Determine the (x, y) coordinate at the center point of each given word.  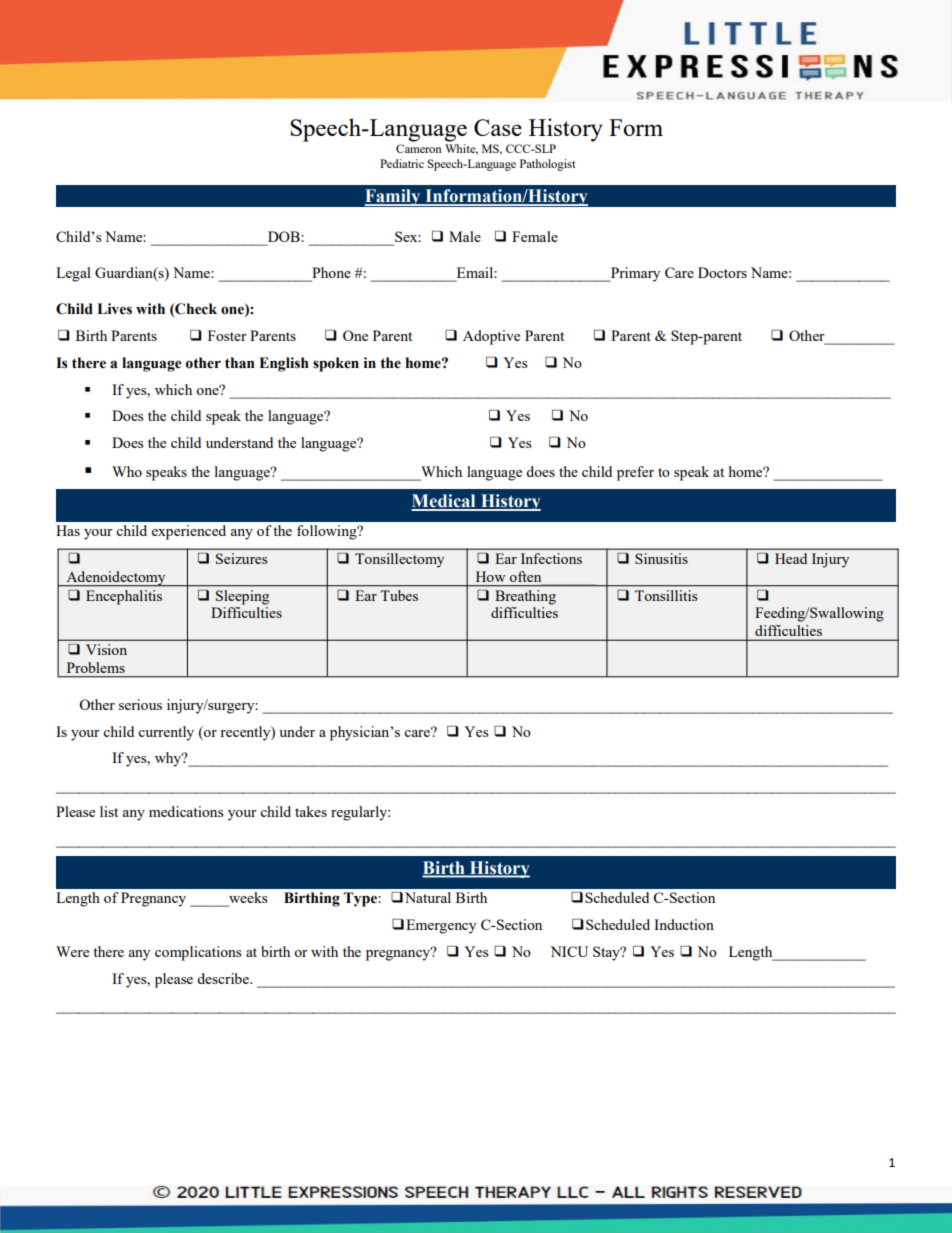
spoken (336, 364)
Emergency (441, 926)
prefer (635, 473)
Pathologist (547, 165)
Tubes (399, 595)
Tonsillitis (666, 595)
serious (140, 704)
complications (198, 953)
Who (127, 471)
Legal (73, 274)
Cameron (419, 148)
